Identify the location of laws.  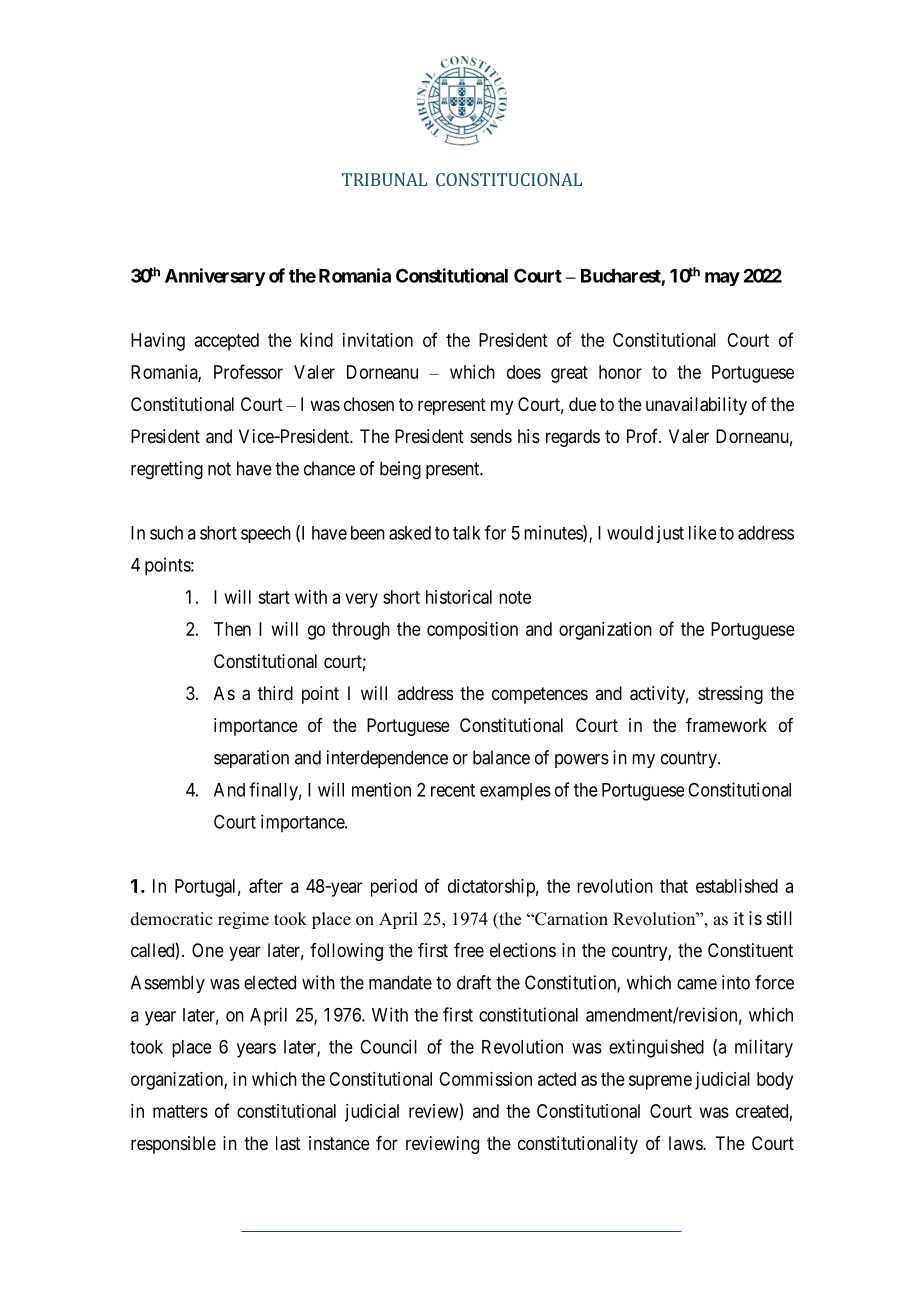
(686, 1143).
